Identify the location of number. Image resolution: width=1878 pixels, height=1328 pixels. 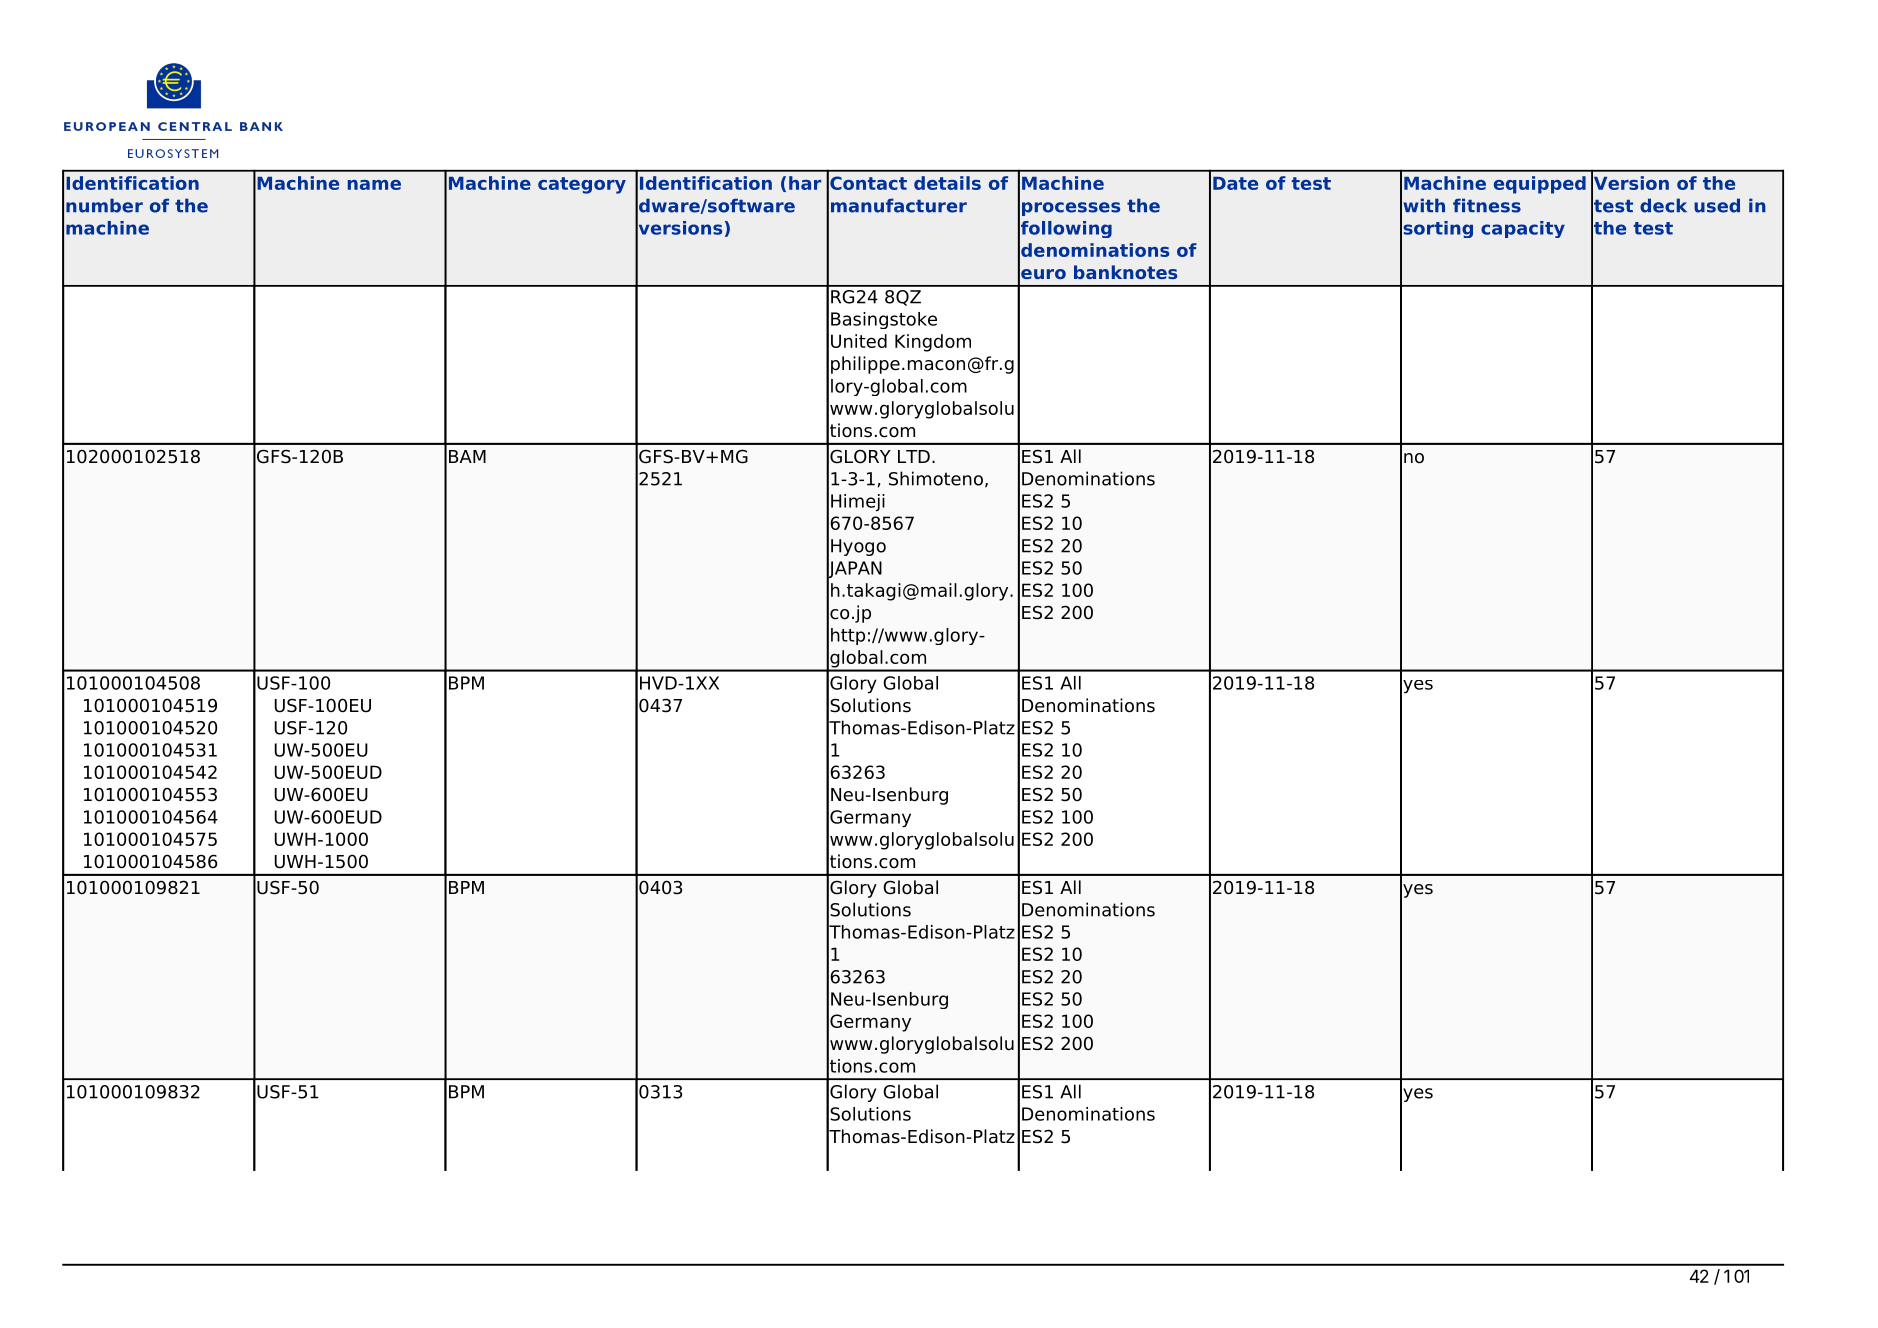
(104, 205).
